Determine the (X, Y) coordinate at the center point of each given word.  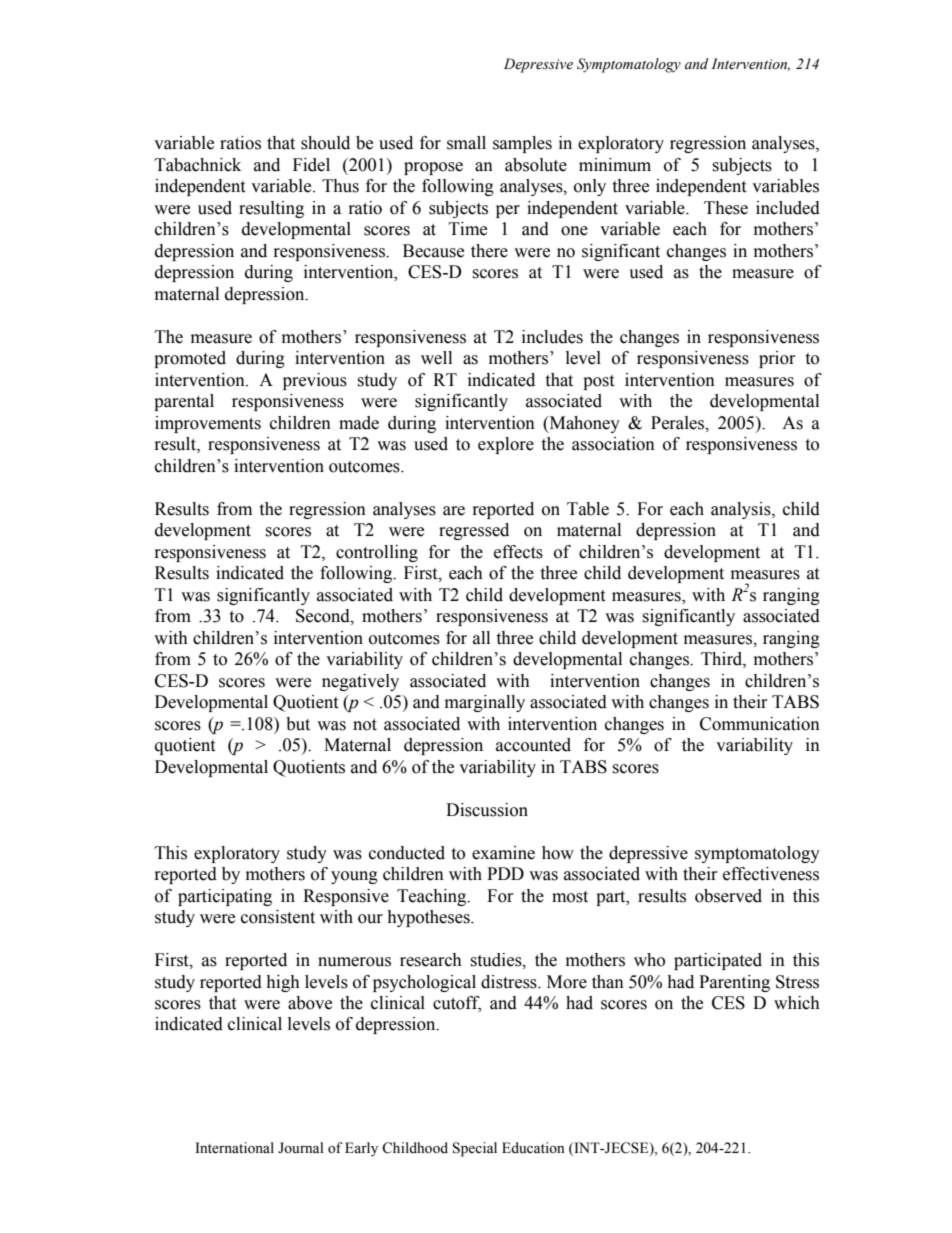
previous (315, 381)
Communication (760, 724)
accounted (533, 745)
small (466, 143)
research (431, 960)
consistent (278, 917)
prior (777, 359)
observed (728, 896)
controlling (377, 553)
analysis (742, 510)
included (788, 208)
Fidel (311, 165)
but (298, 724)
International (234, 1148)
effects (518, 552)
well (436, 358)
